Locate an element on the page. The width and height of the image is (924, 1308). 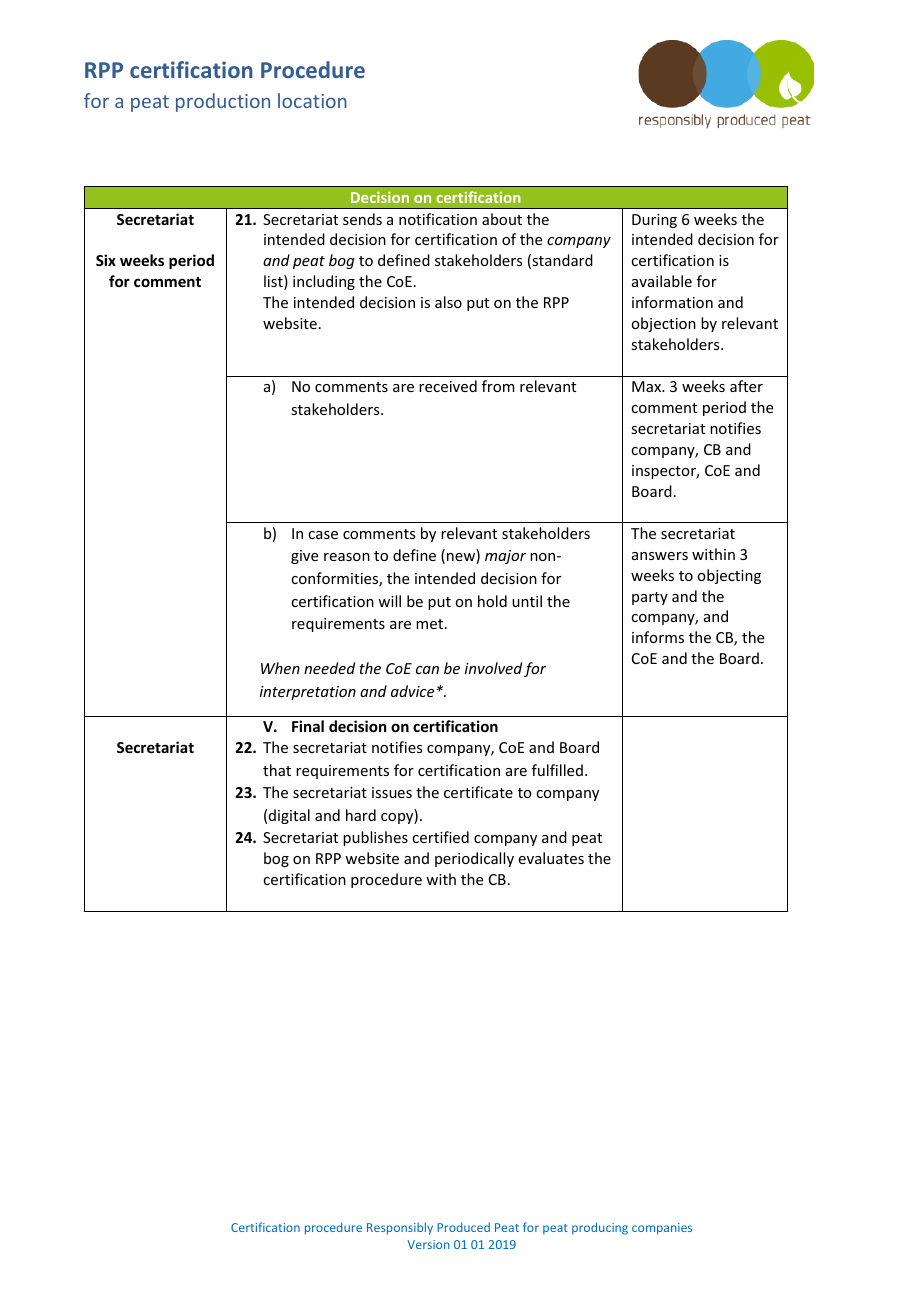
companies is located at coordinates (662, 1229).
